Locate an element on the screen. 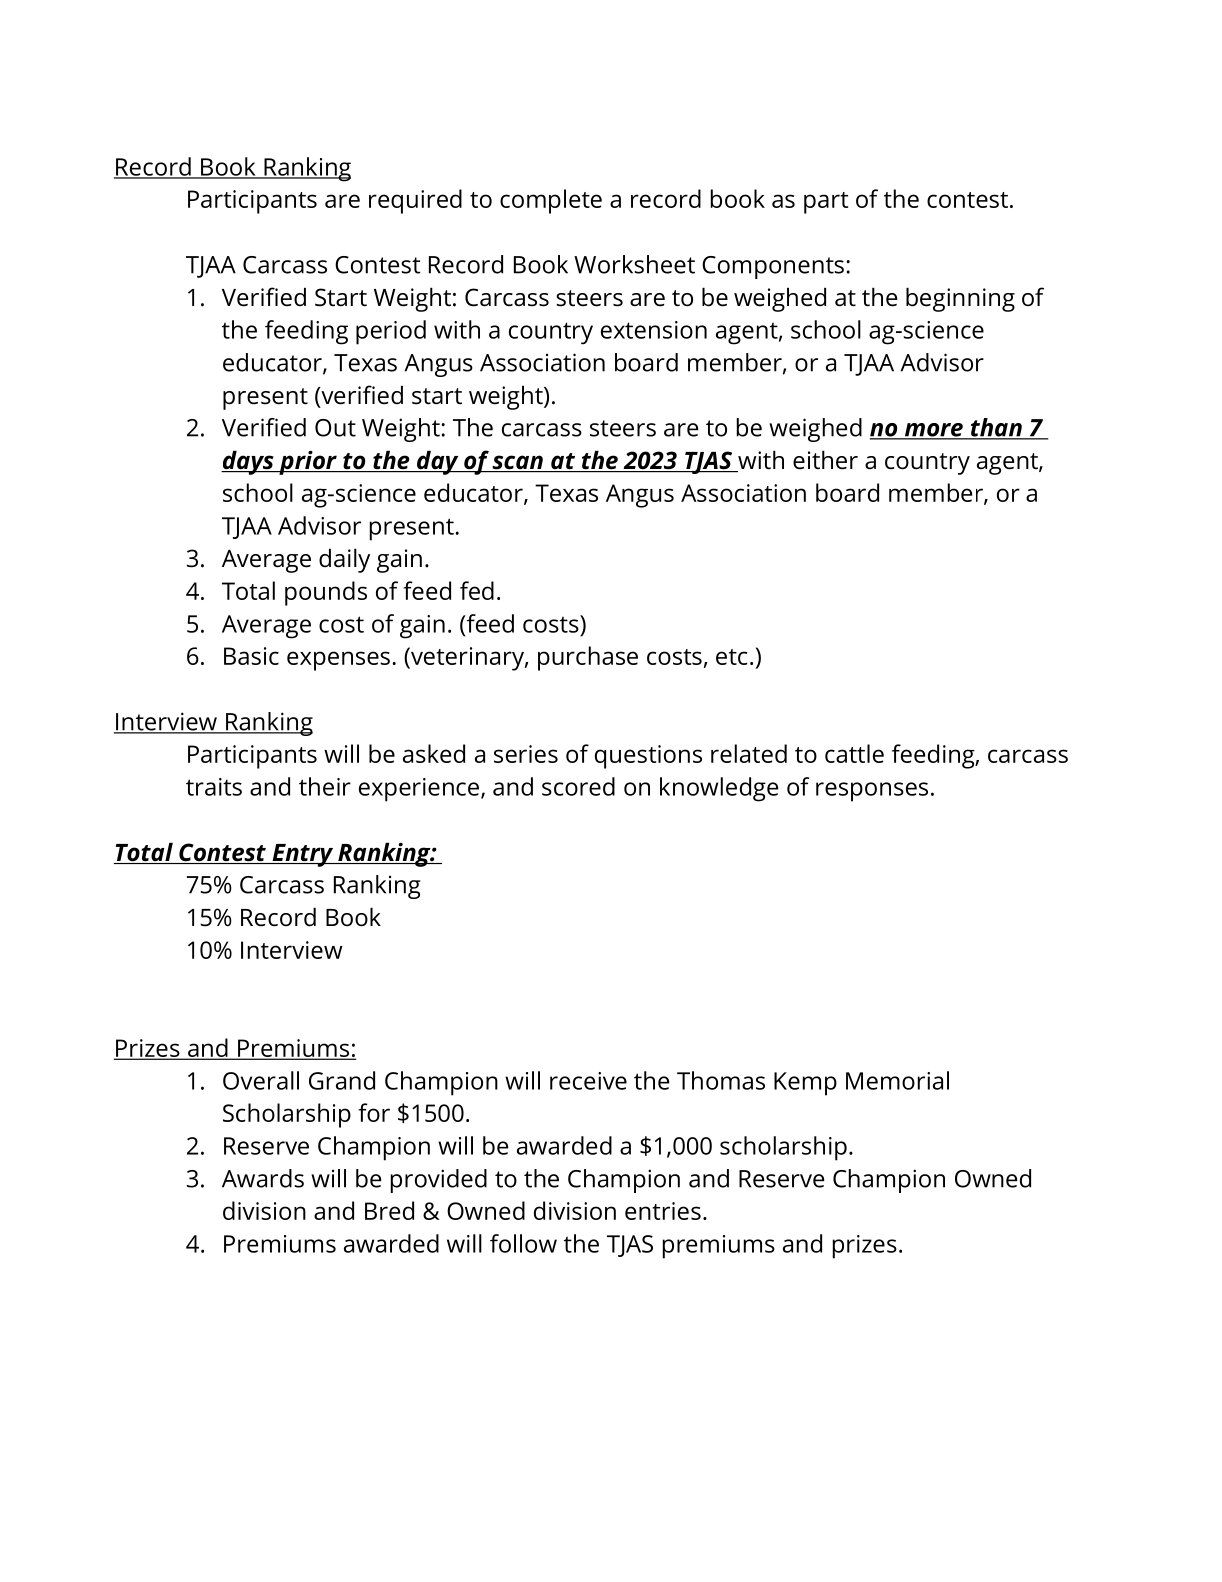 This screenshot has height=1582, width=1222. Worksheet is located at coordinates (634, 264).
